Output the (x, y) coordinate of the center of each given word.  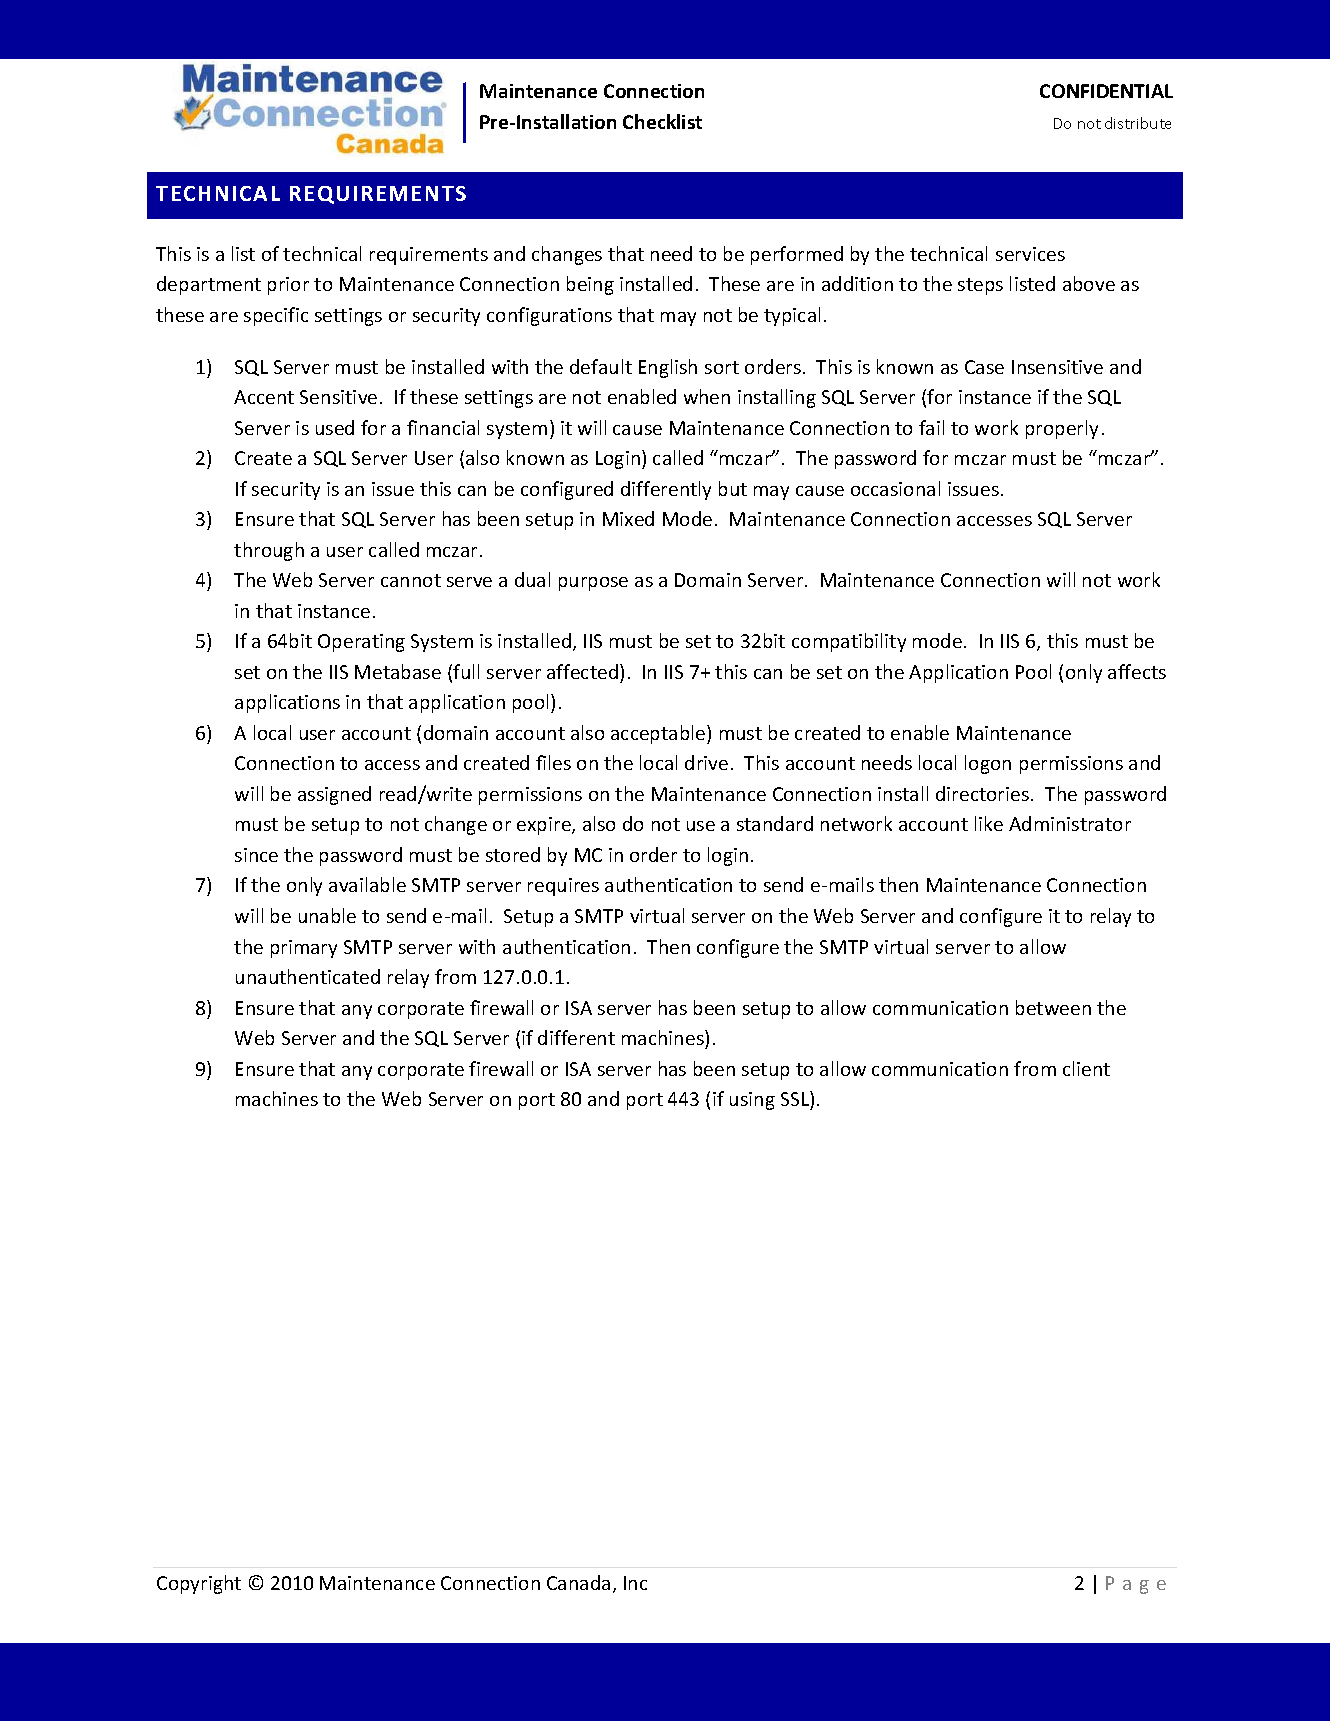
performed (797, 255)
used (335, 427)
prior (288, 286)
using (752, 1101)
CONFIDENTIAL (1106, 91)
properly (1062, 429)
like (989, 823)
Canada (578, 1582)
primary (304, 949)
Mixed (628, 518)
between (1053, 1007)
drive (706, 762)
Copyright (199, 1584)
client (1086, 1068)
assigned (334, 795)
